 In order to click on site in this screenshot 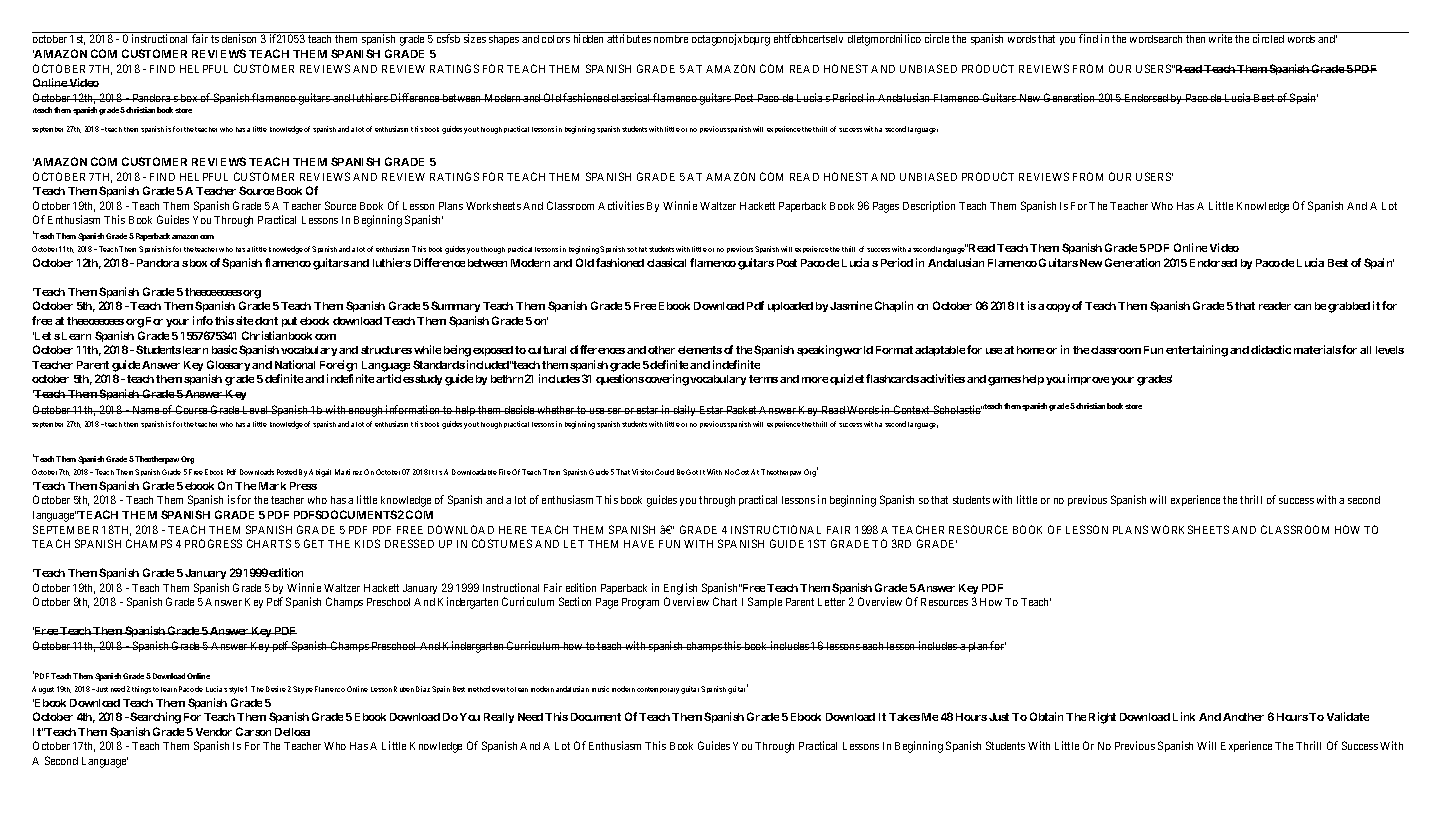, I will do `click(244, 320)`.
